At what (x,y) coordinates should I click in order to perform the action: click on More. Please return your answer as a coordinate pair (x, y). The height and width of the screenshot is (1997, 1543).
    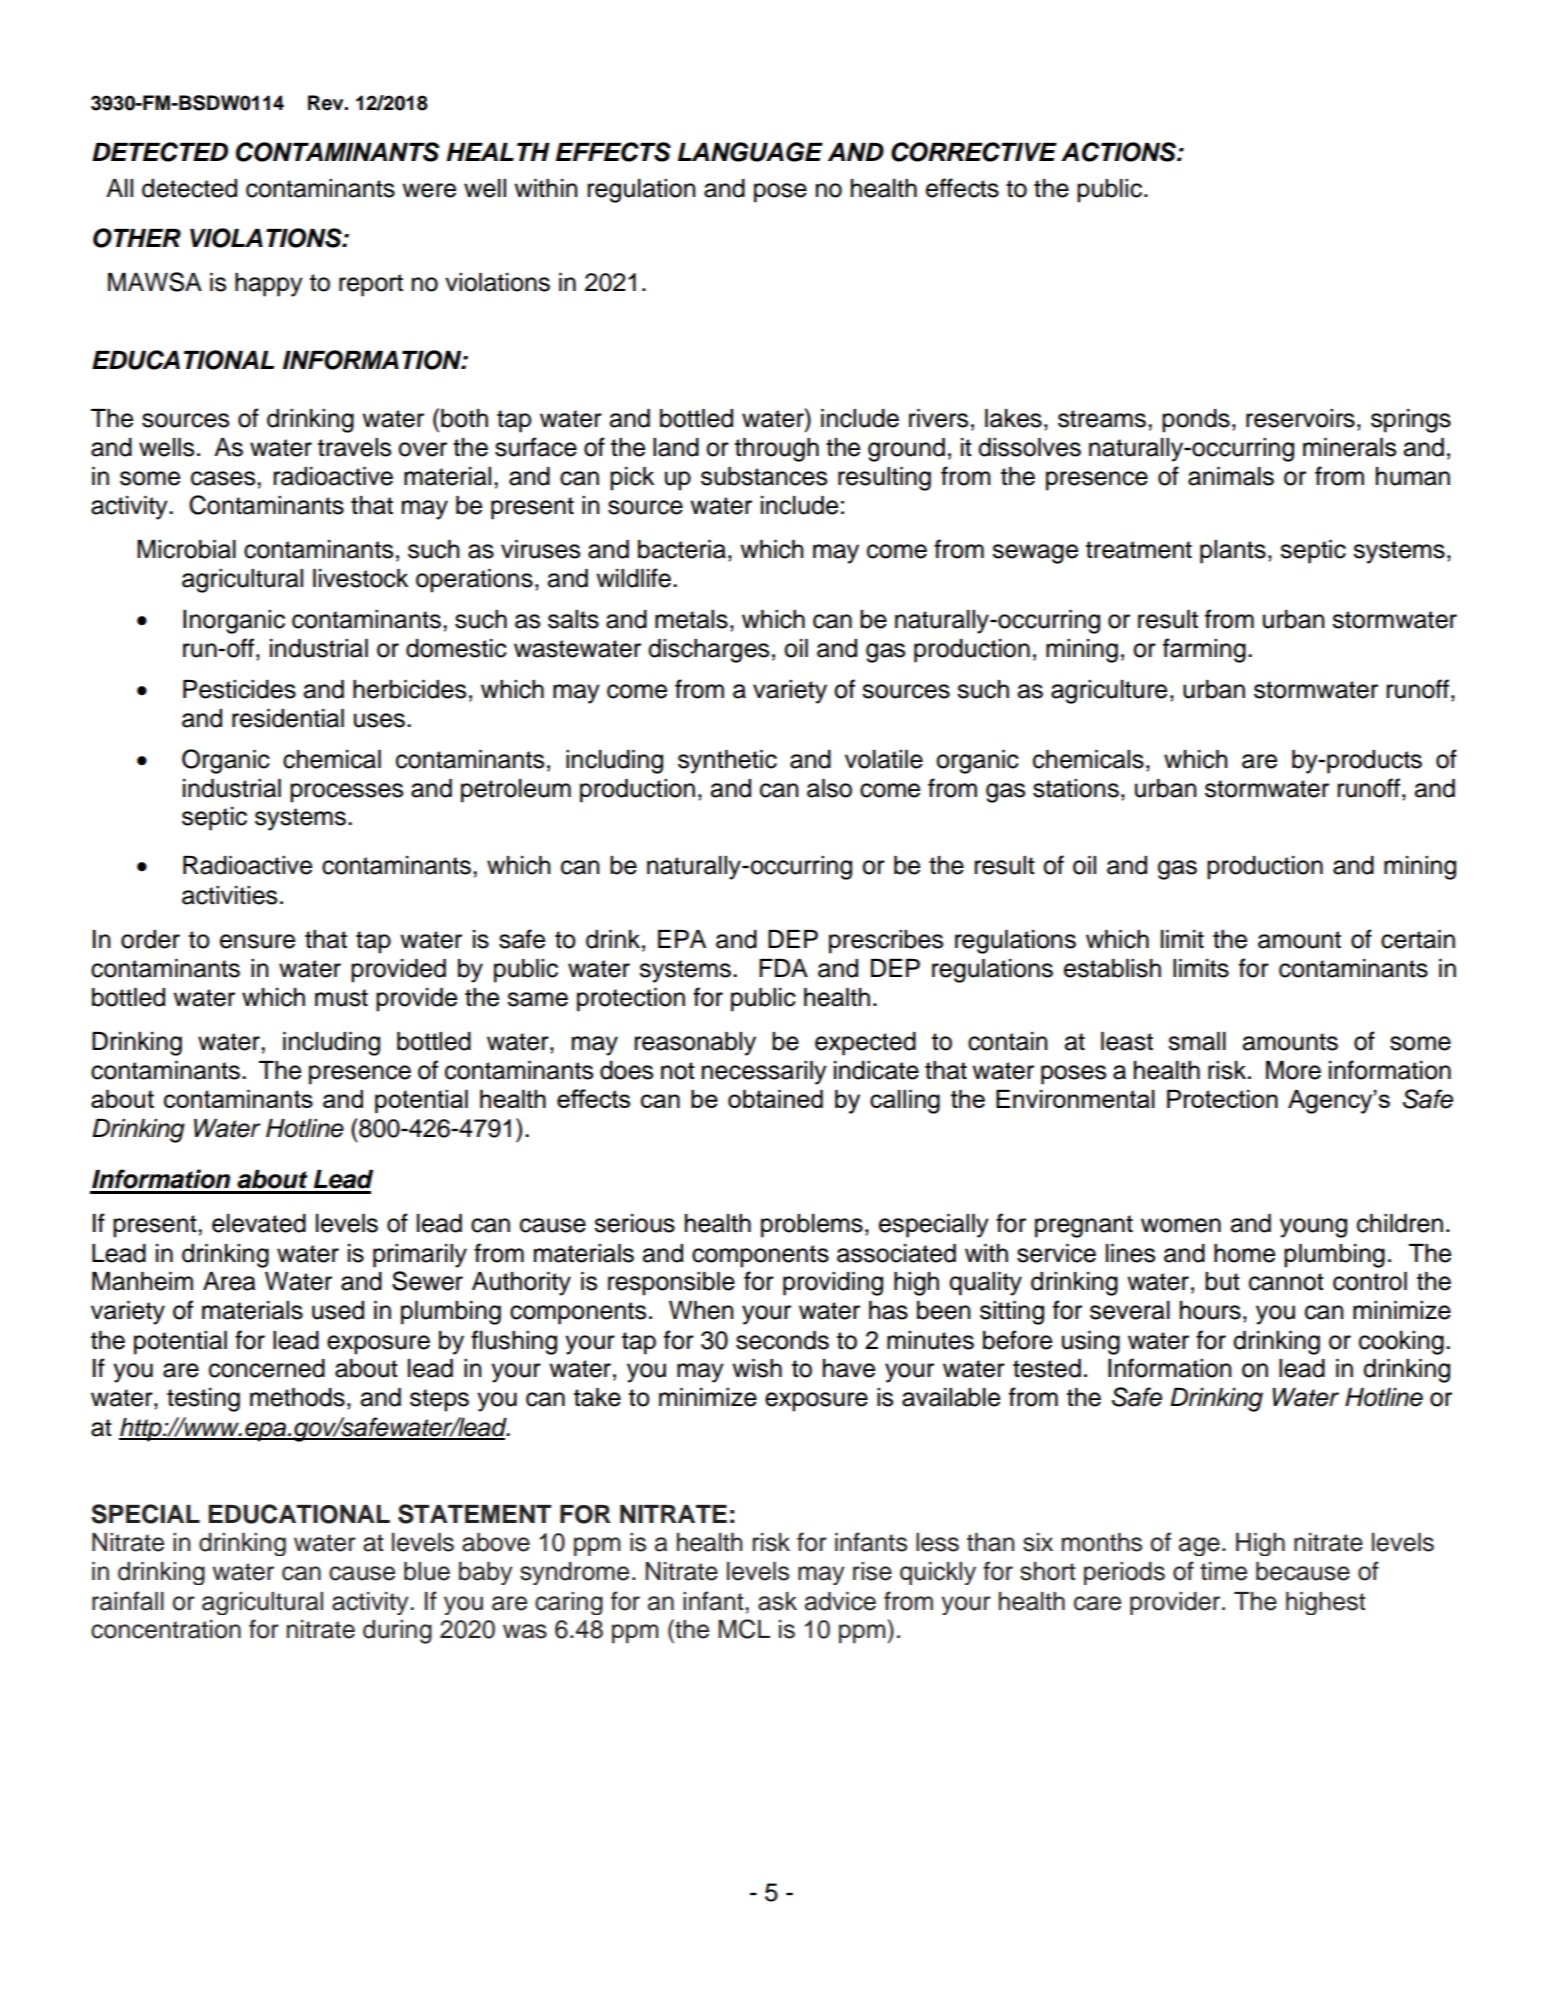
    Looking at the image, I should click on (1293, 1070).
